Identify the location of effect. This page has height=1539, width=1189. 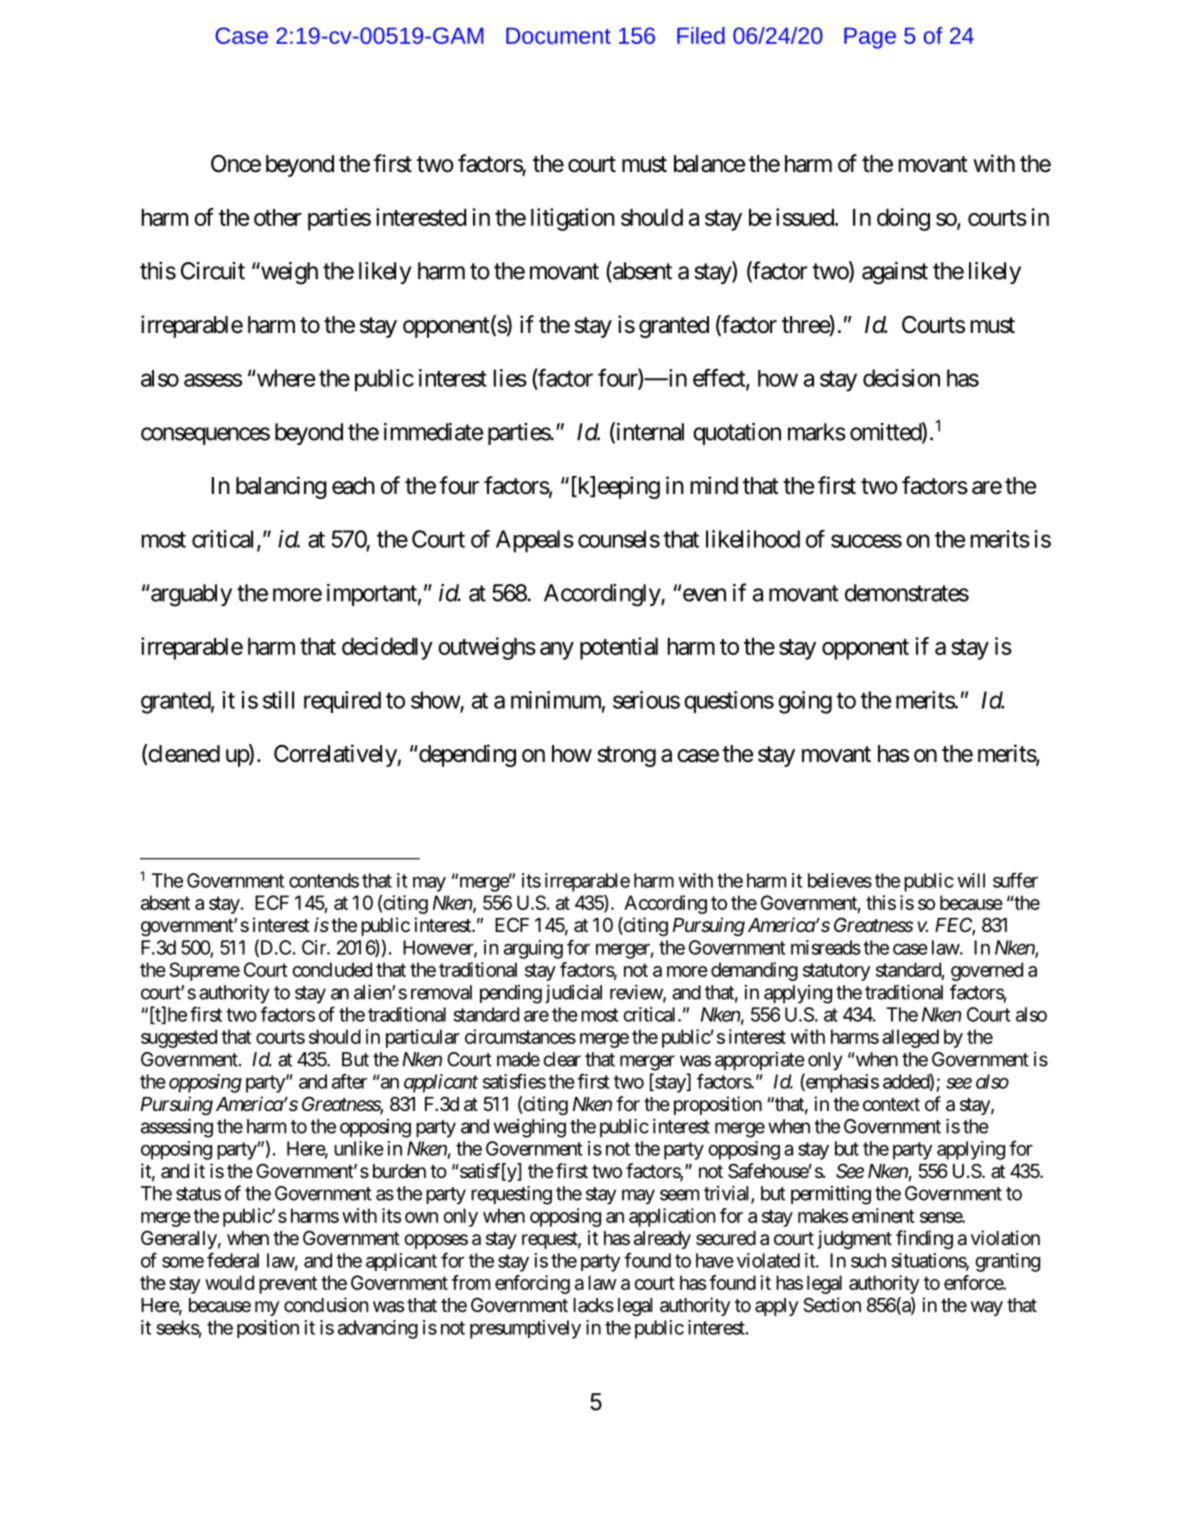
(720, 378).
